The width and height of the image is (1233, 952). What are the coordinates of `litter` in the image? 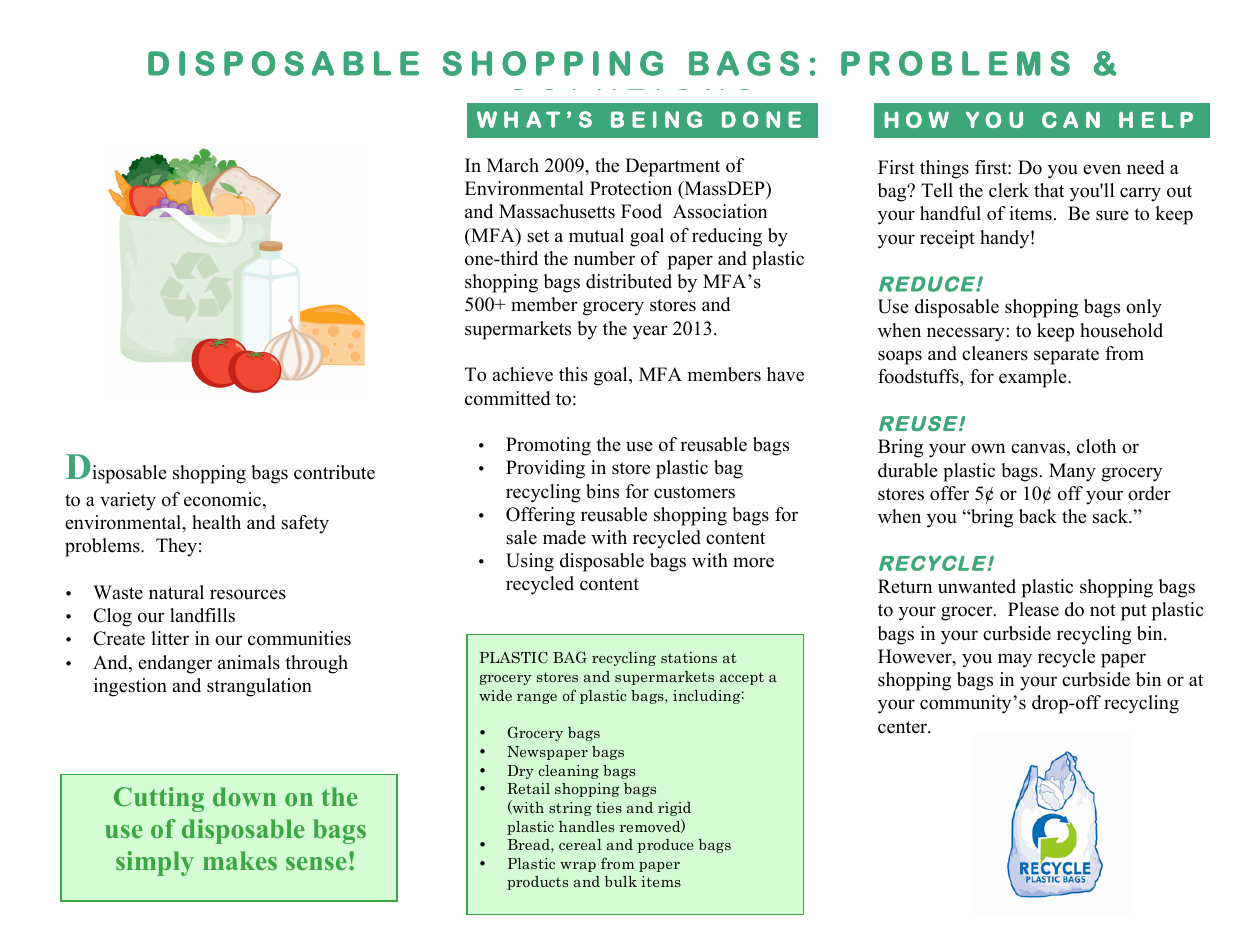 It's located at (170, 638).
